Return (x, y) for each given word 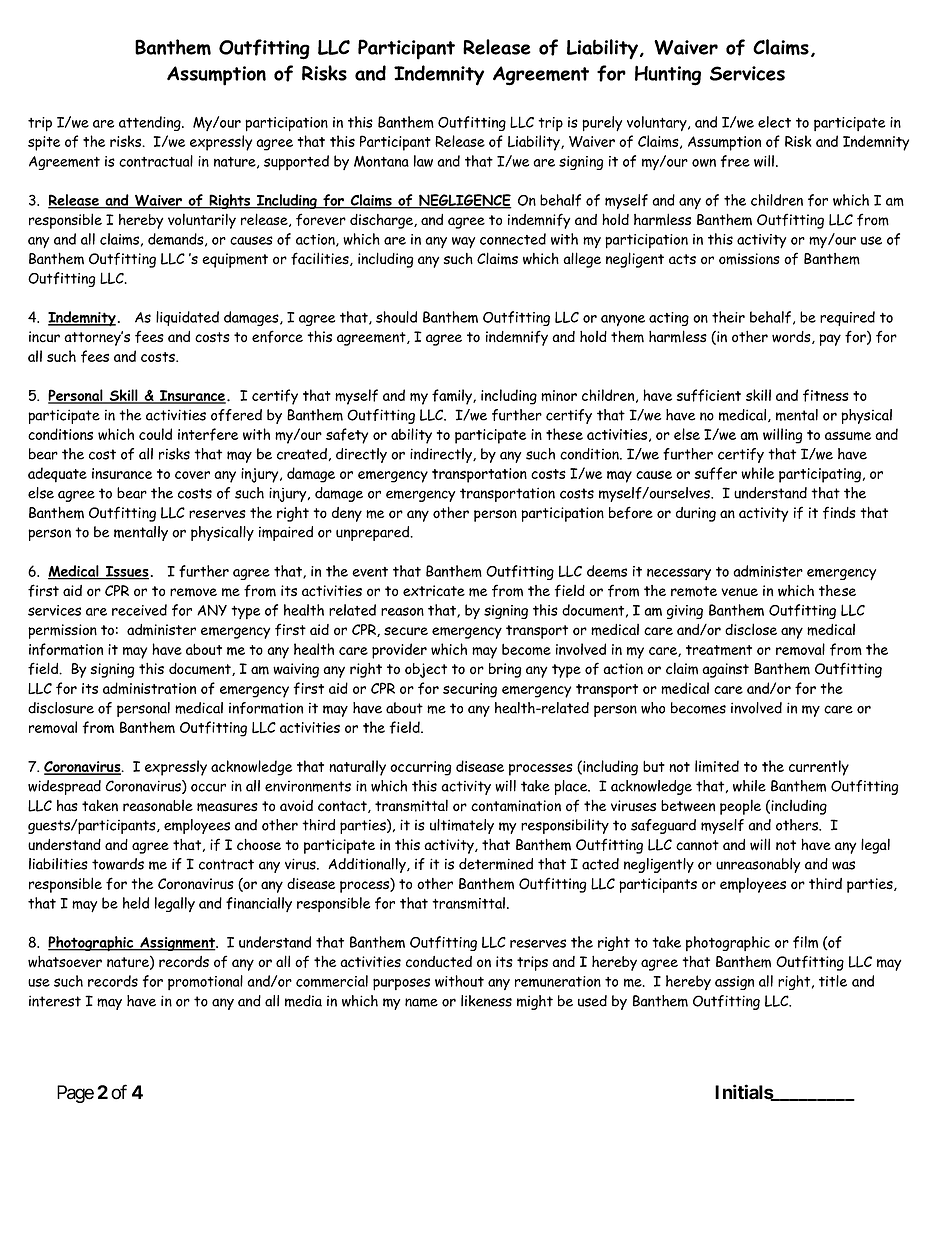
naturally (357, 768)
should (396, 317)
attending (151, 123)
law (423, 161)
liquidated (187, 318)
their (728, 317)
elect (774, 122)
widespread (64, 787)
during (696, 514)
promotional (205, 982)
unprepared (374, 533)
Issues (126, 572)
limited (717, 766)
